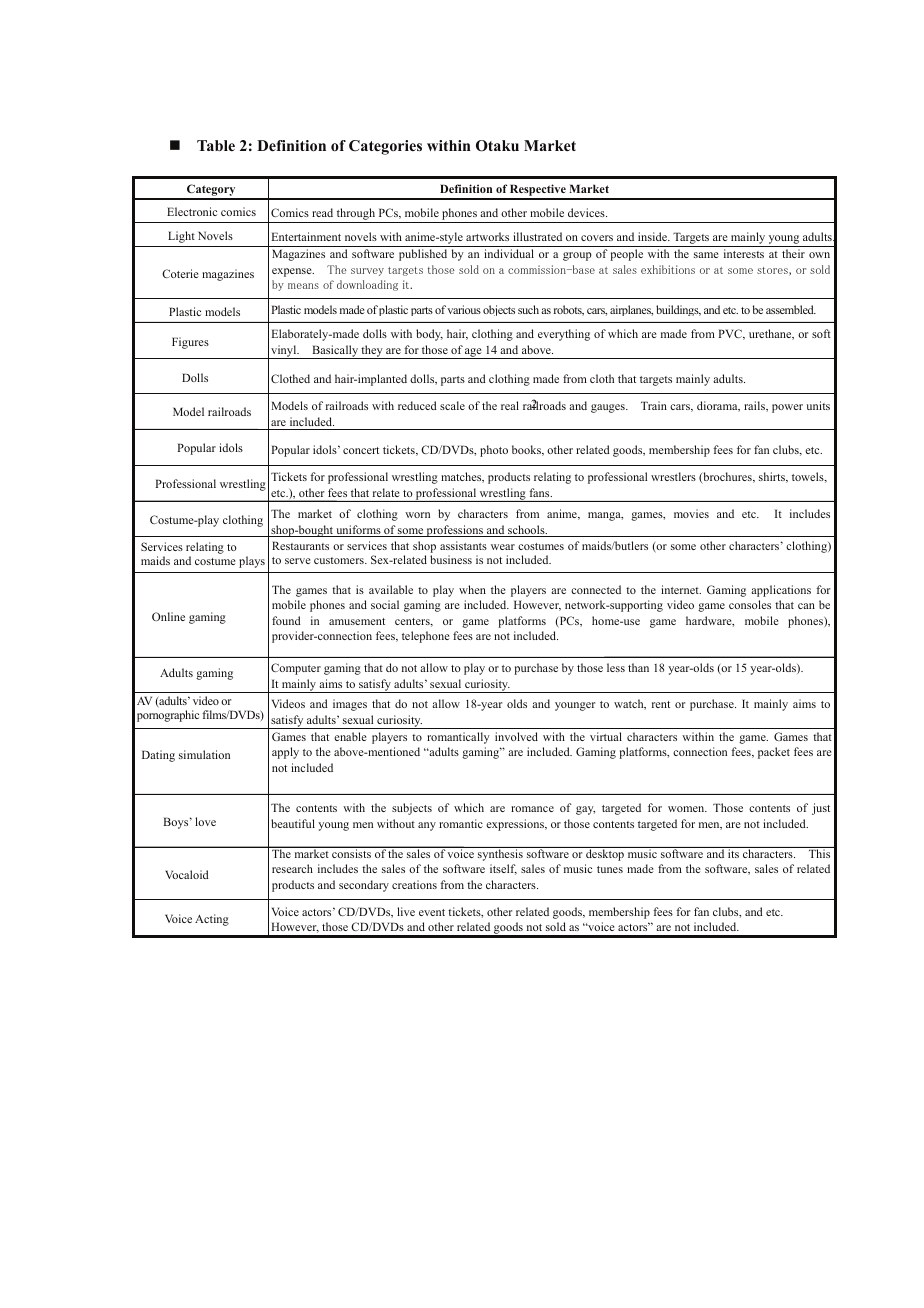  Describe the element at coordinates (774, 753) in the screenshot. I see `packet` at that location.
